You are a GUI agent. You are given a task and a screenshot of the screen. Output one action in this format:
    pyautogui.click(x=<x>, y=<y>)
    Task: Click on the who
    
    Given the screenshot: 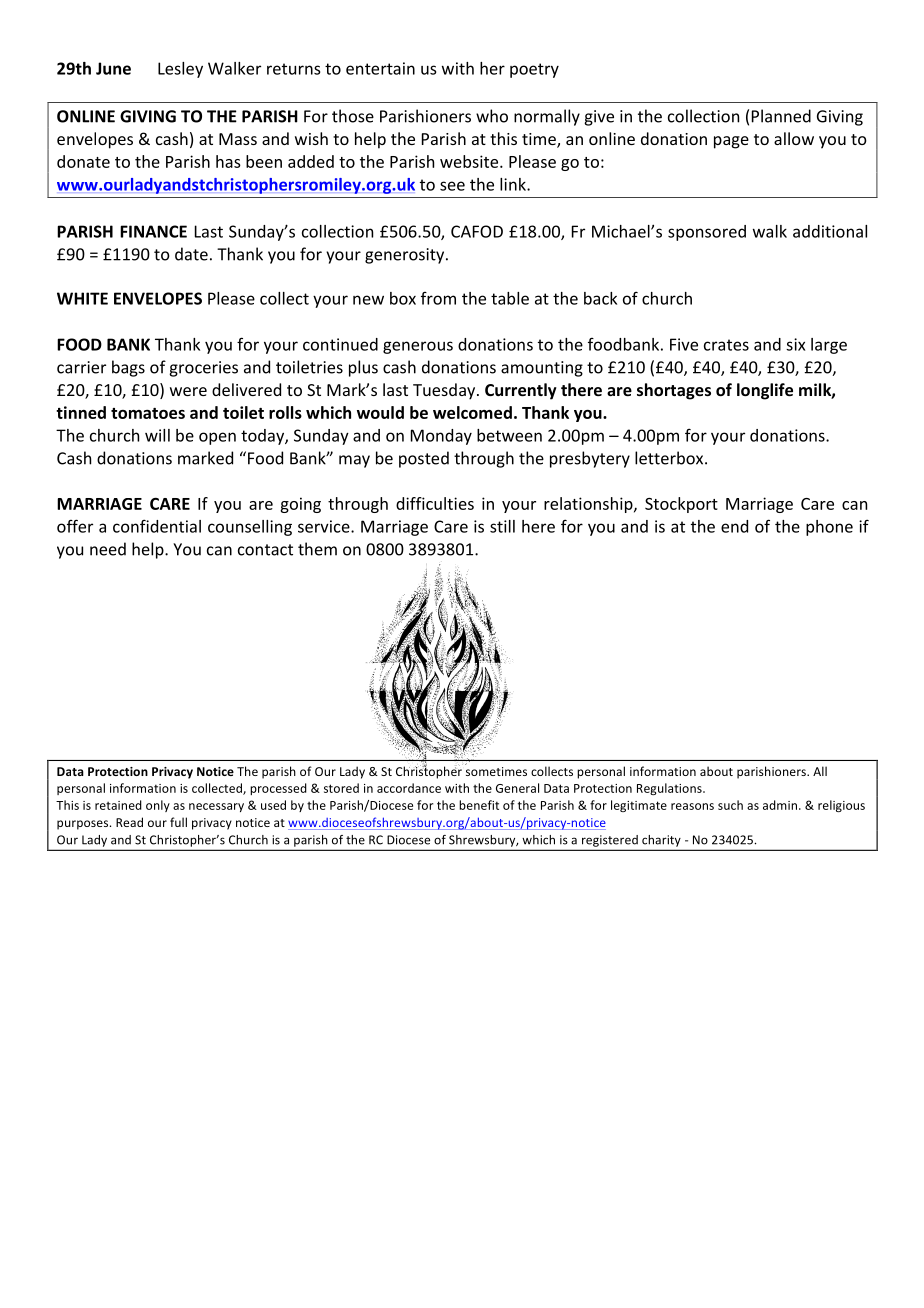 What is the action you would take?
    pyautogui.click(x=492, y=116)
